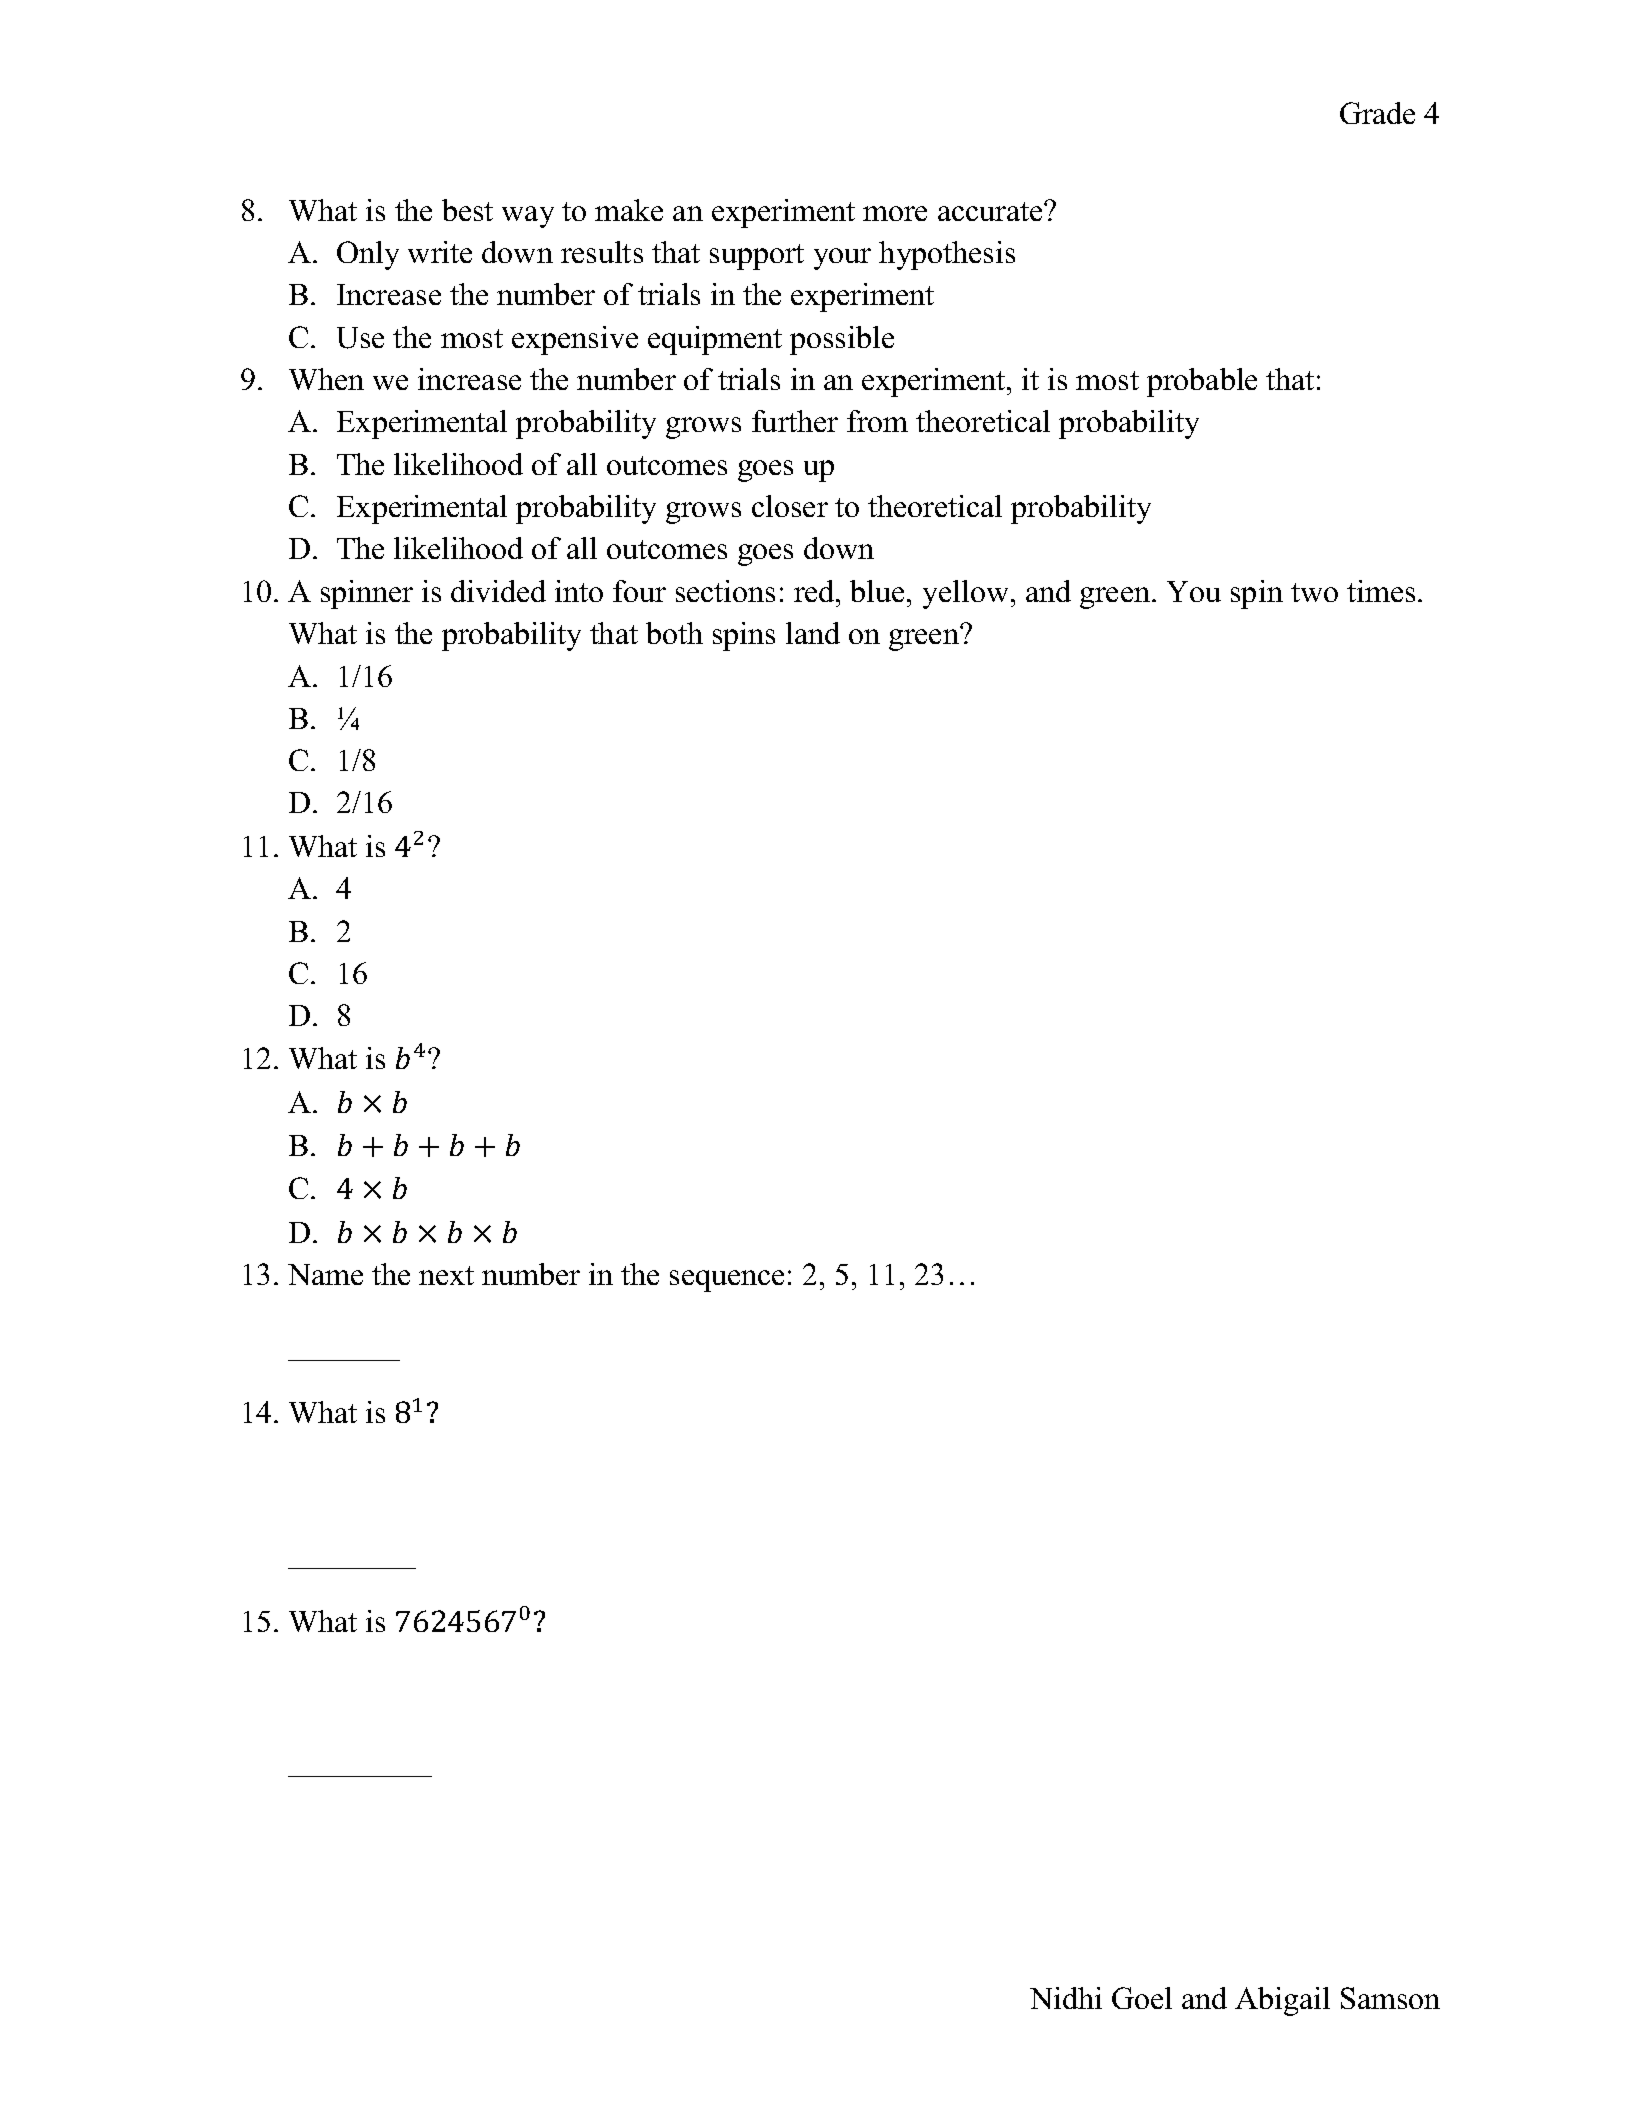 Image resolution: width=1633 pixels, height=2113 pixels. Describe the element at coordinates (727, 1281) in the image. I see `sequence` at that location.
